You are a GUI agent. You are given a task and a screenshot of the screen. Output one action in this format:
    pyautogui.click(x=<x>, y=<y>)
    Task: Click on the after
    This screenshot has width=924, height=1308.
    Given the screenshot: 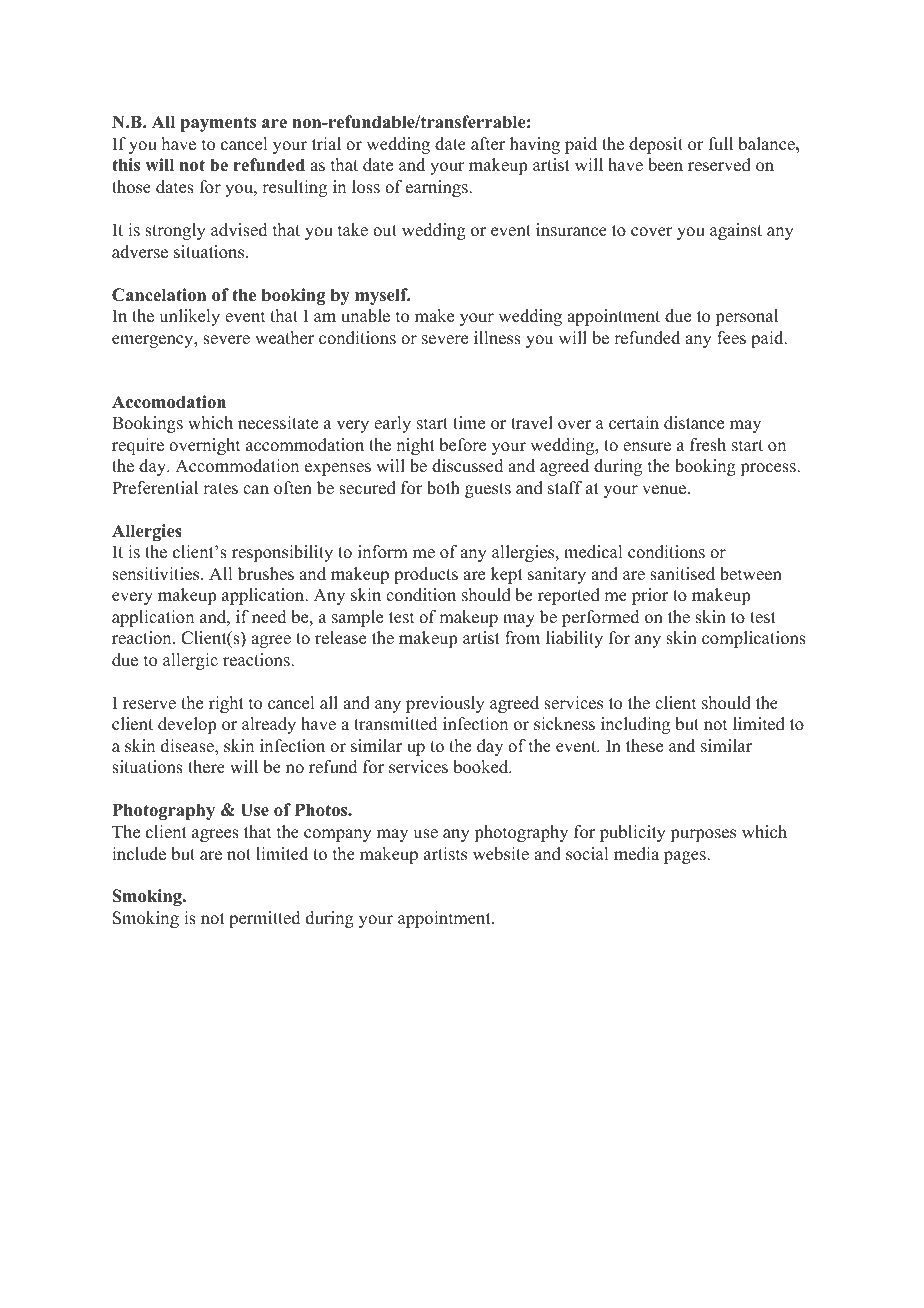 What is the action you would take?
    pyautogui.click(x=488, y=144)
